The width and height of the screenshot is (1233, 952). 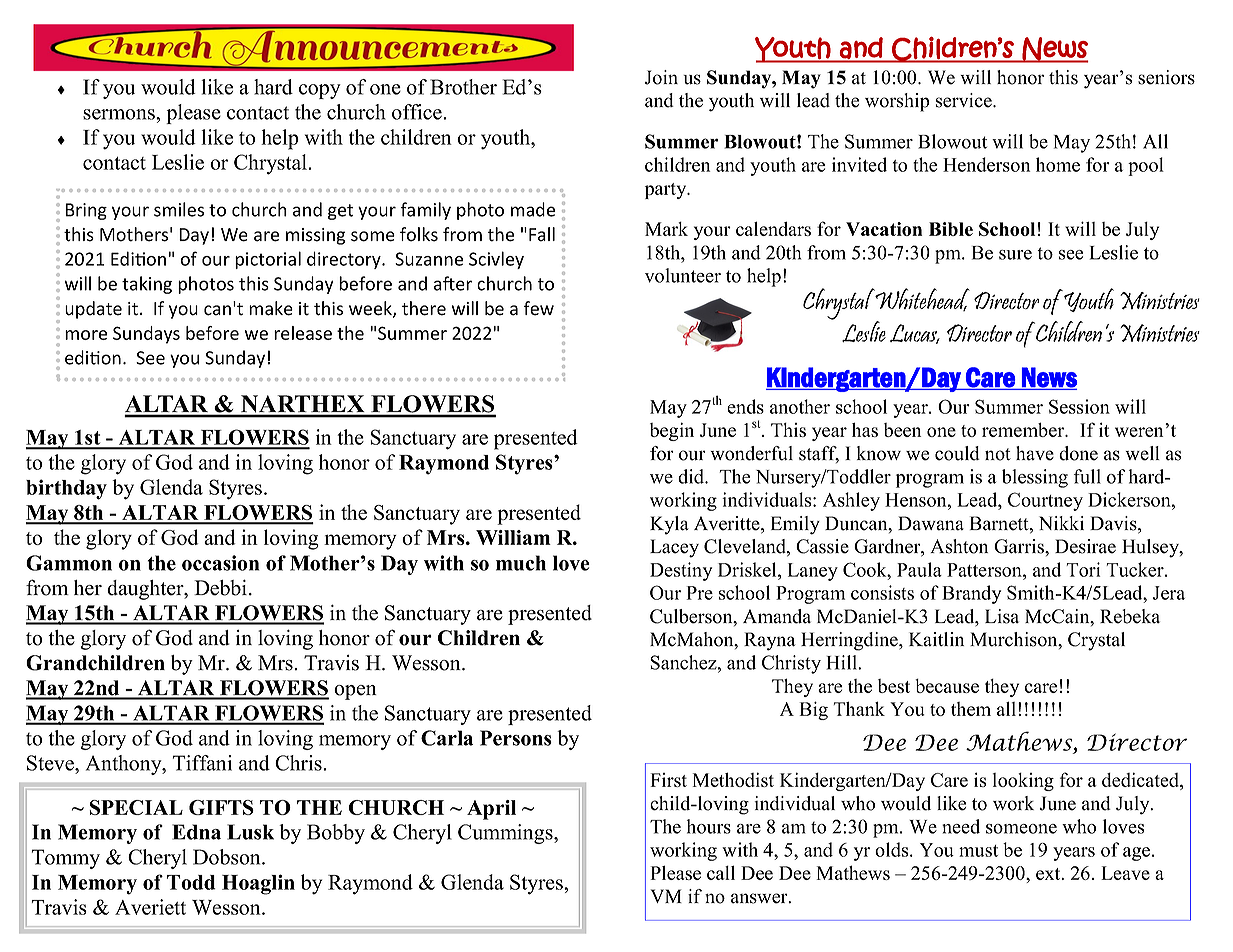 What do you see at coordinates (86, 335) in the screenshot?
I see `more` at bounding box center [86, 335].
